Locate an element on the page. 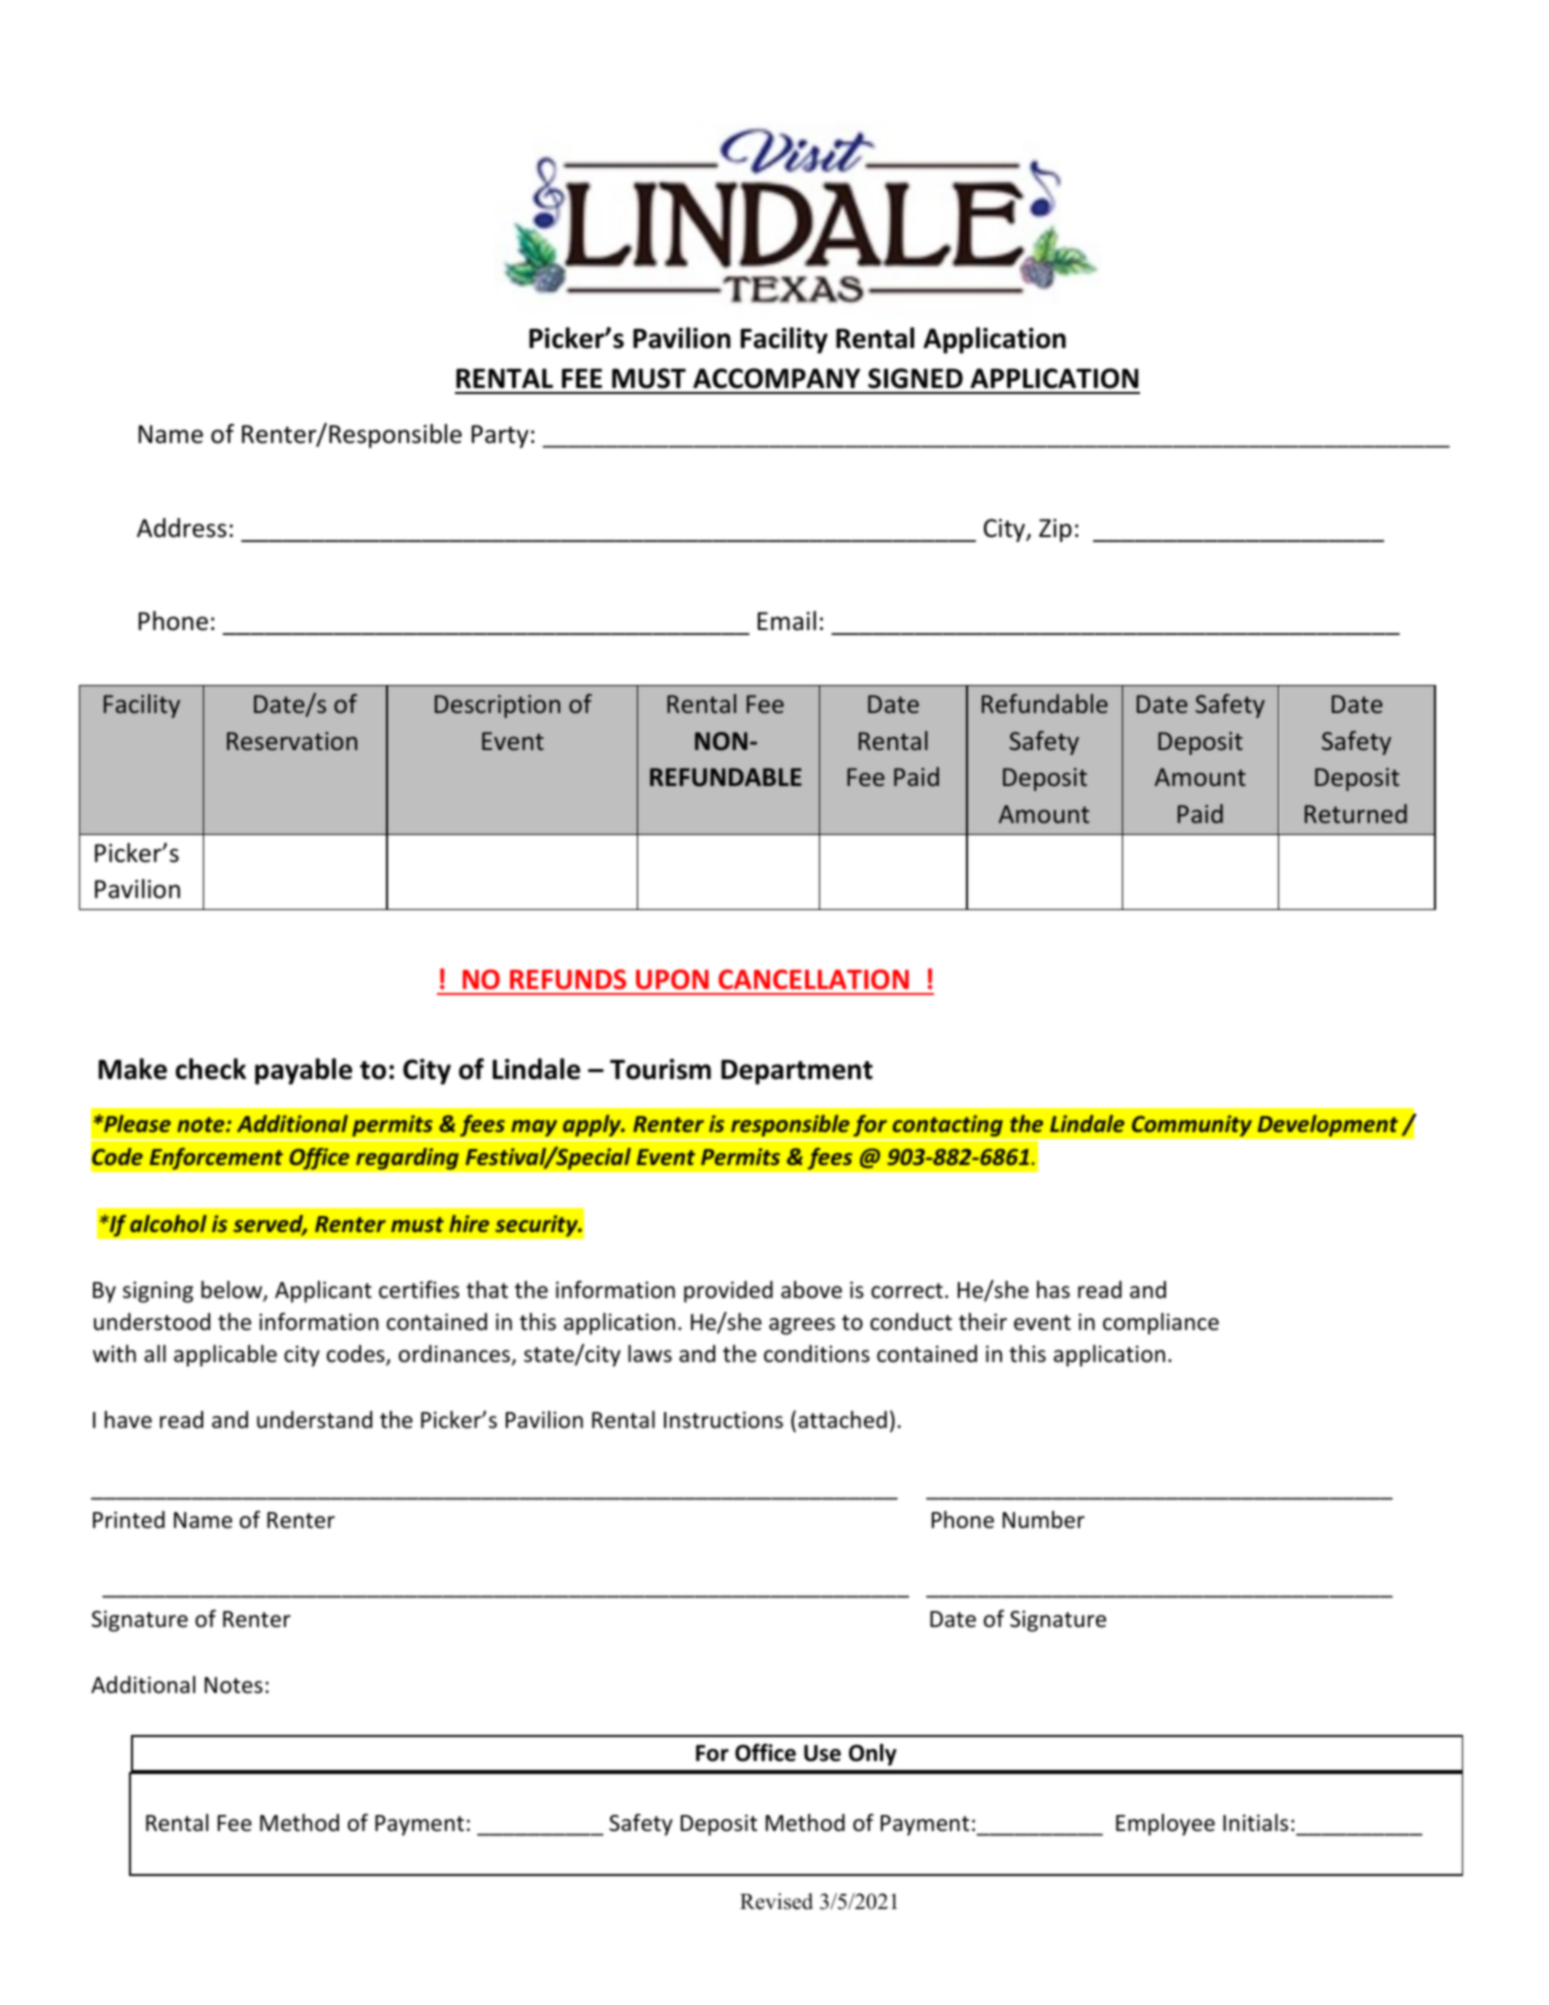 The height and width of the image is (2005, 1549). Community is located at coordinates (1191, 1126).
